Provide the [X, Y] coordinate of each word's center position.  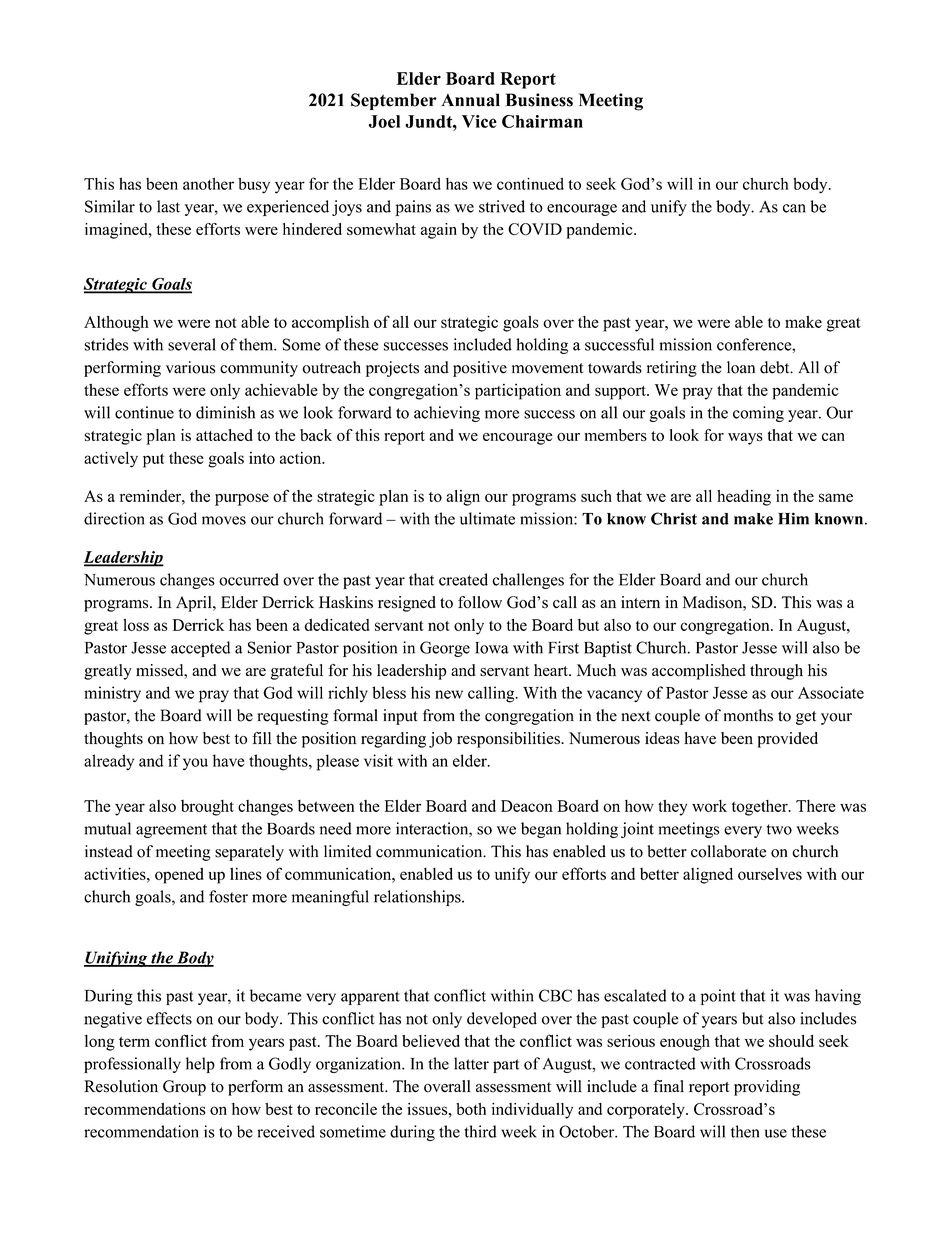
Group [184, 1088]
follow [480, 602]
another [208, 184]
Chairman [542, 121]
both [471, 1109]
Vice [479, 121]
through [776, 672]
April [195, 604]
